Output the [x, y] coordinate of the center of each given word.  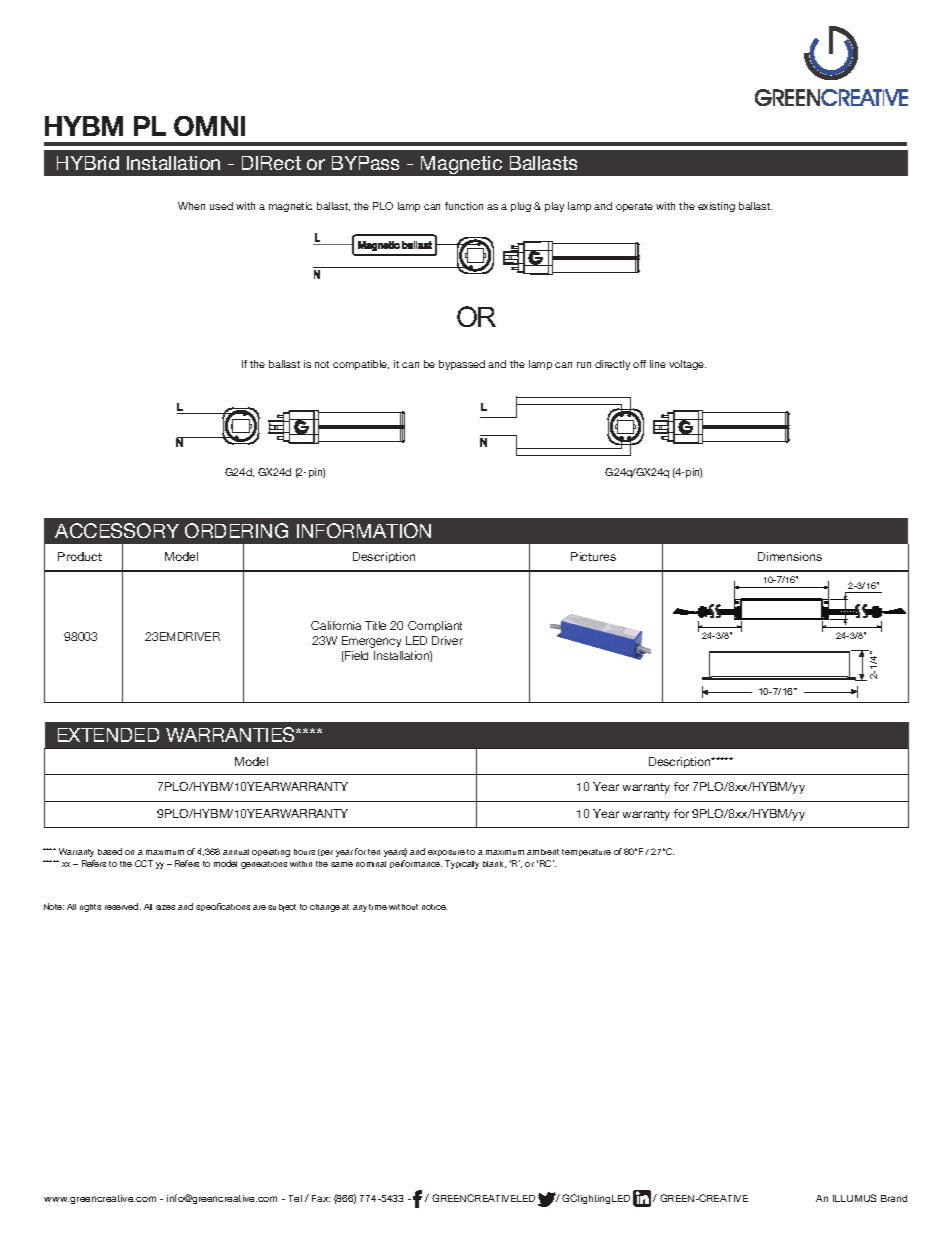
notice [434, 907]
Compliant [435, 626]
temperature [586, 852]
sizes [165, 907]
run [584, 365]
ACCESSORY [117, 530]
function [464, 206]
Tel [295, 1198]
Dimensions [790, 556]
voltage [687, 365]
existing [716, 207]
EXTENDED [108, 735]
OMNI [209, 126]
